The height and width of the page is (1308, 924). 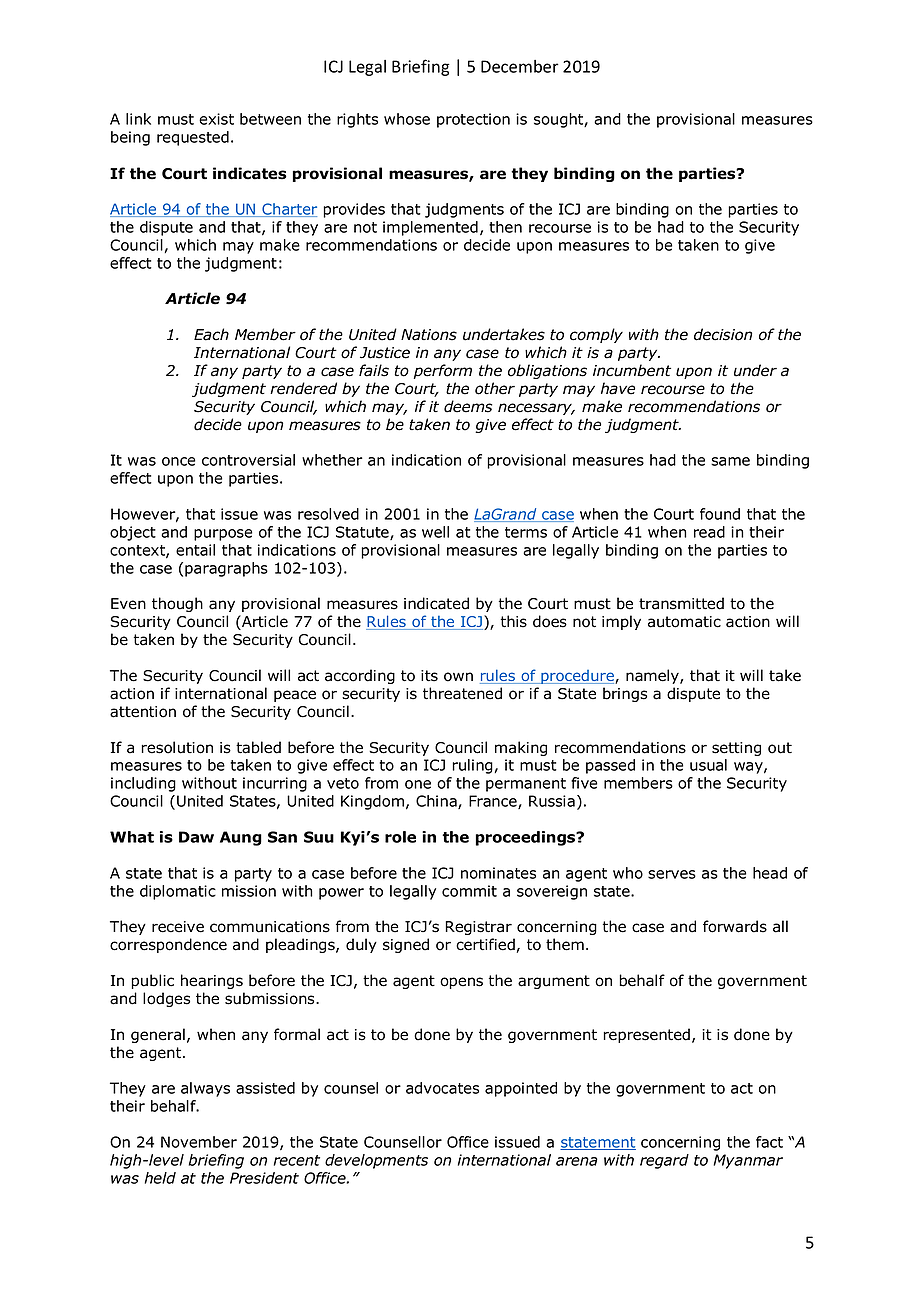 I want to click on though, so click(x=177, y=604).
